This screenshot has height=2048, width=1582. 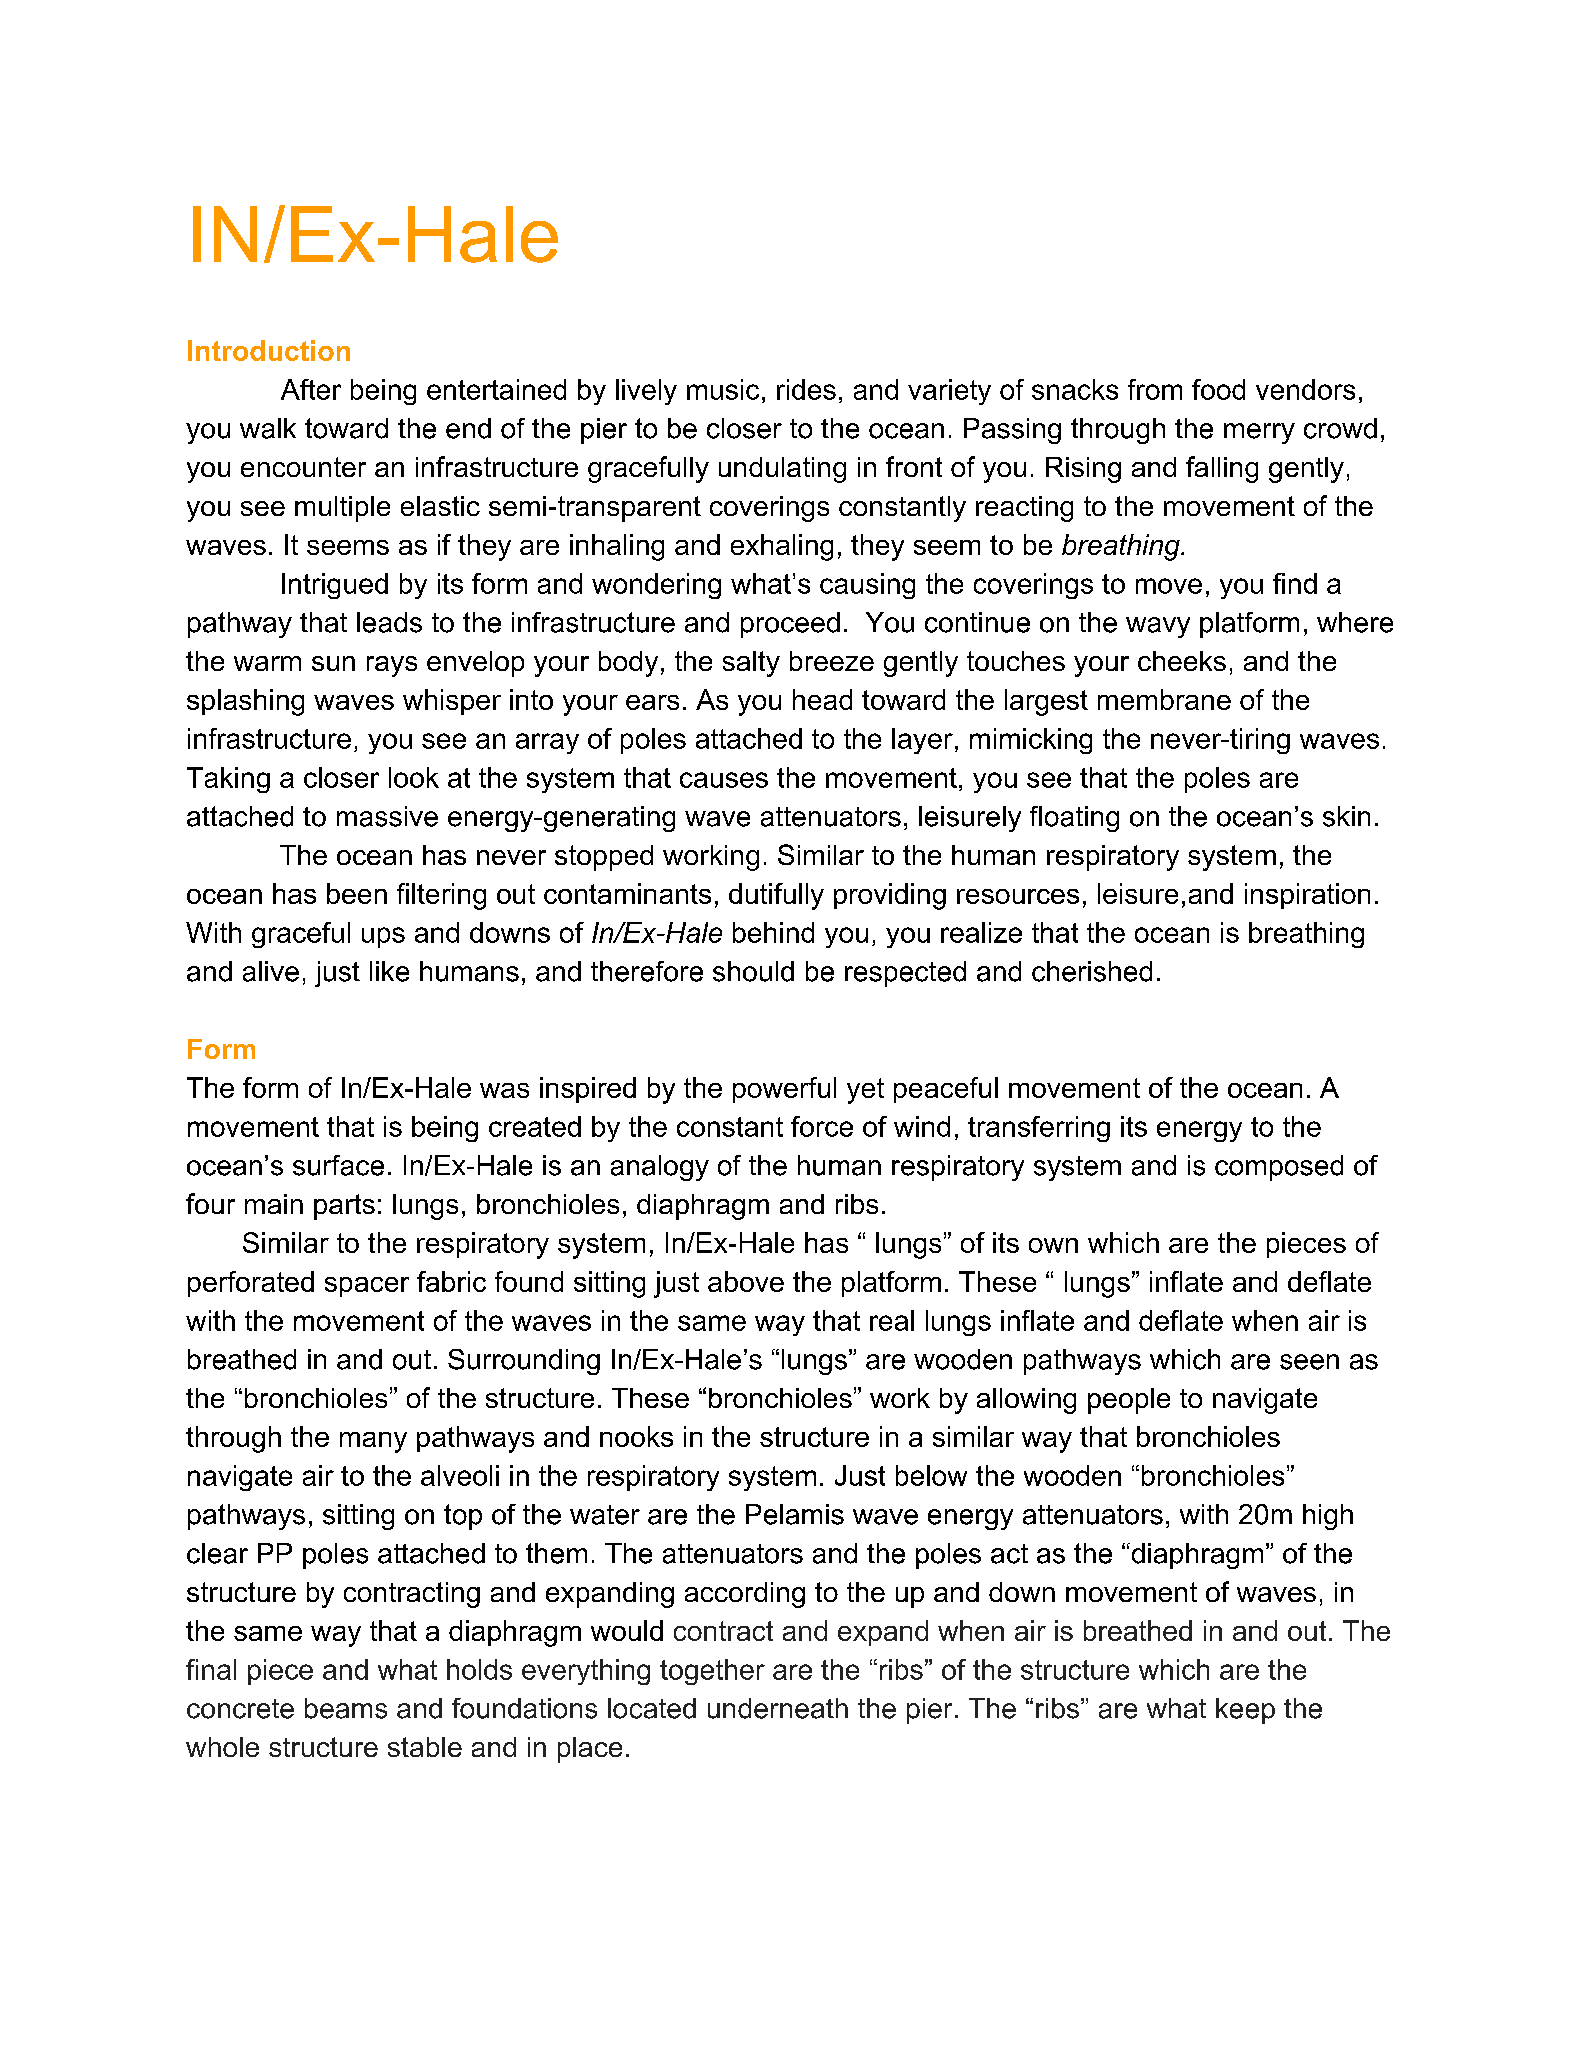 I want to click on food, so click(x=1218, y=389).
